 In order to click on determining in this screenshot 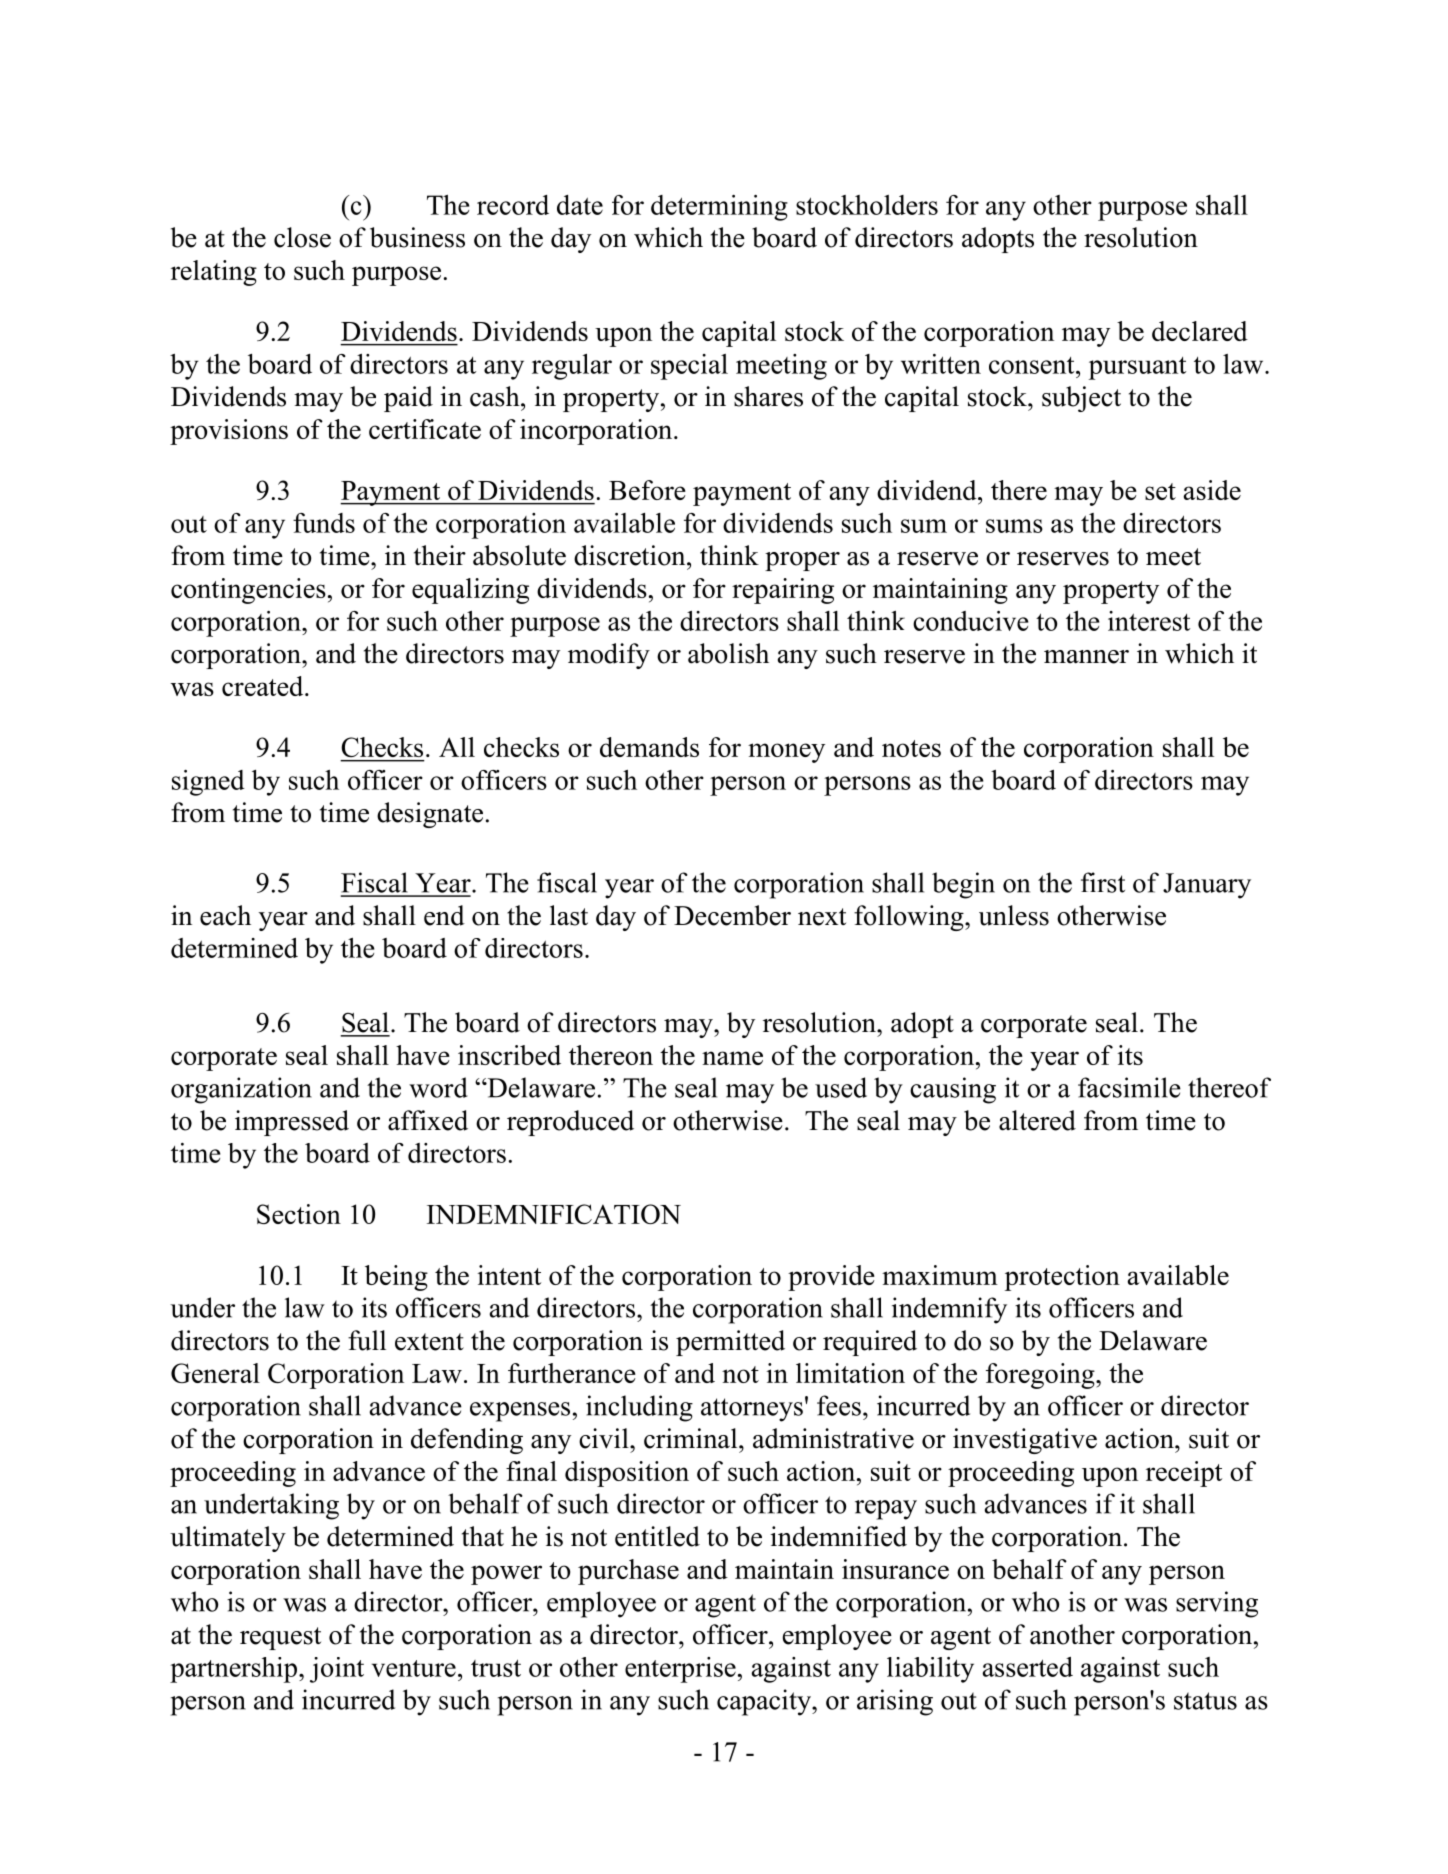, I will do `click(719, 208)`.
